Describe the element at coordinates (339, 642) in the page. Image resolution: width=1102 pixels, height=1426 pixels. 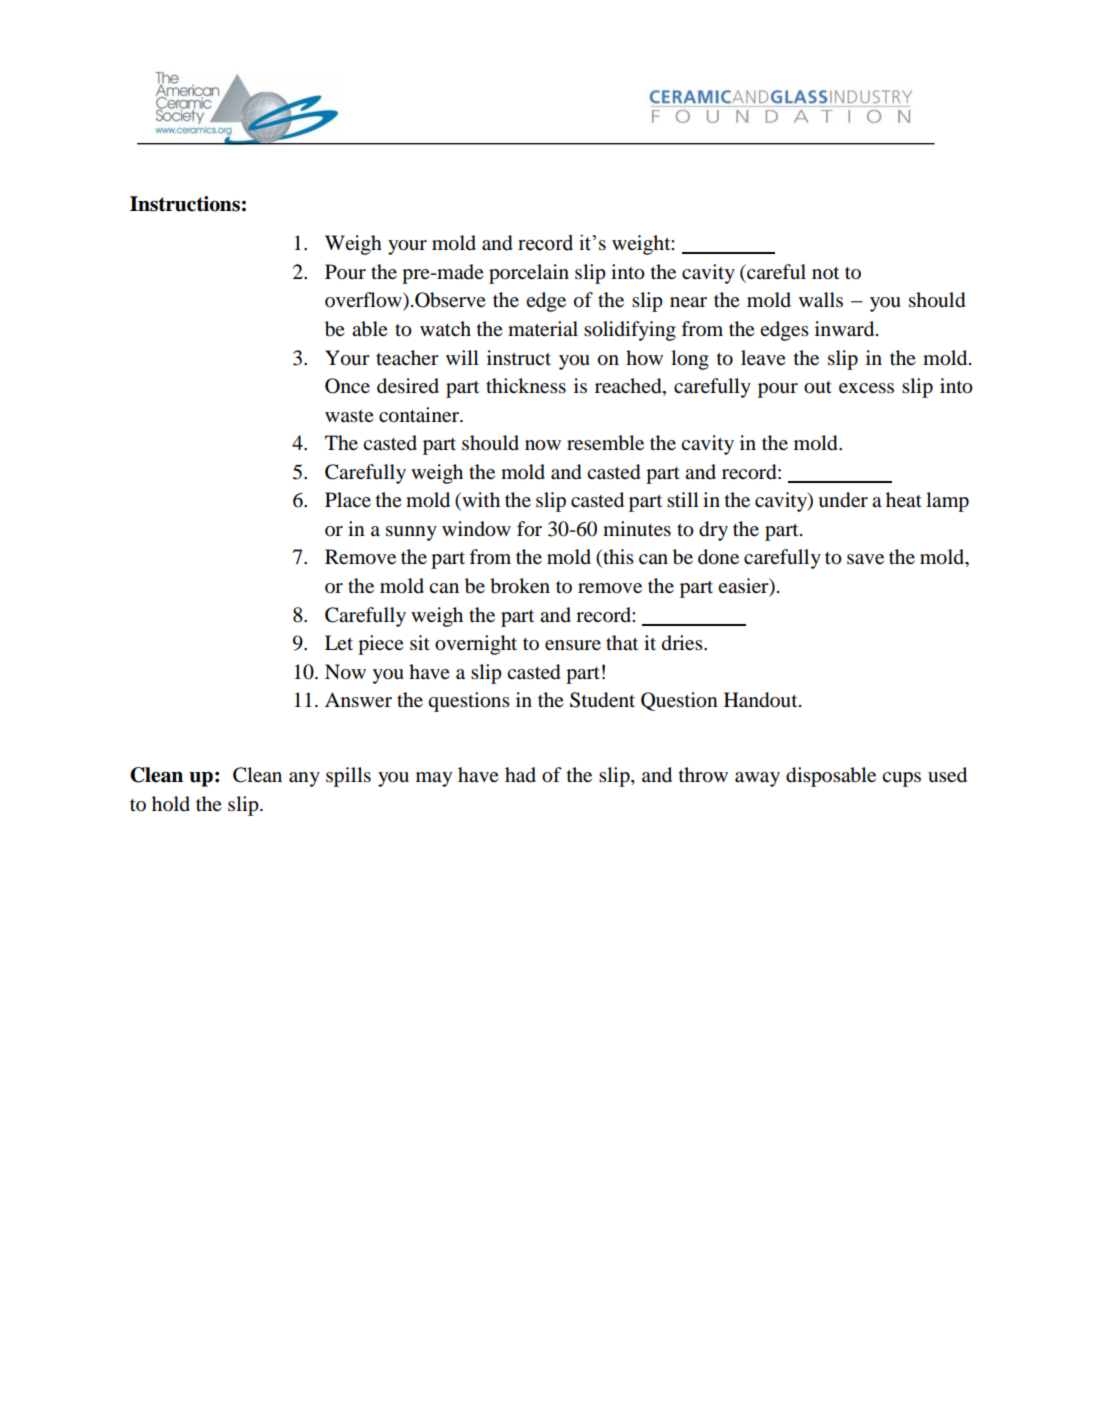
I see `Let` at that location.
